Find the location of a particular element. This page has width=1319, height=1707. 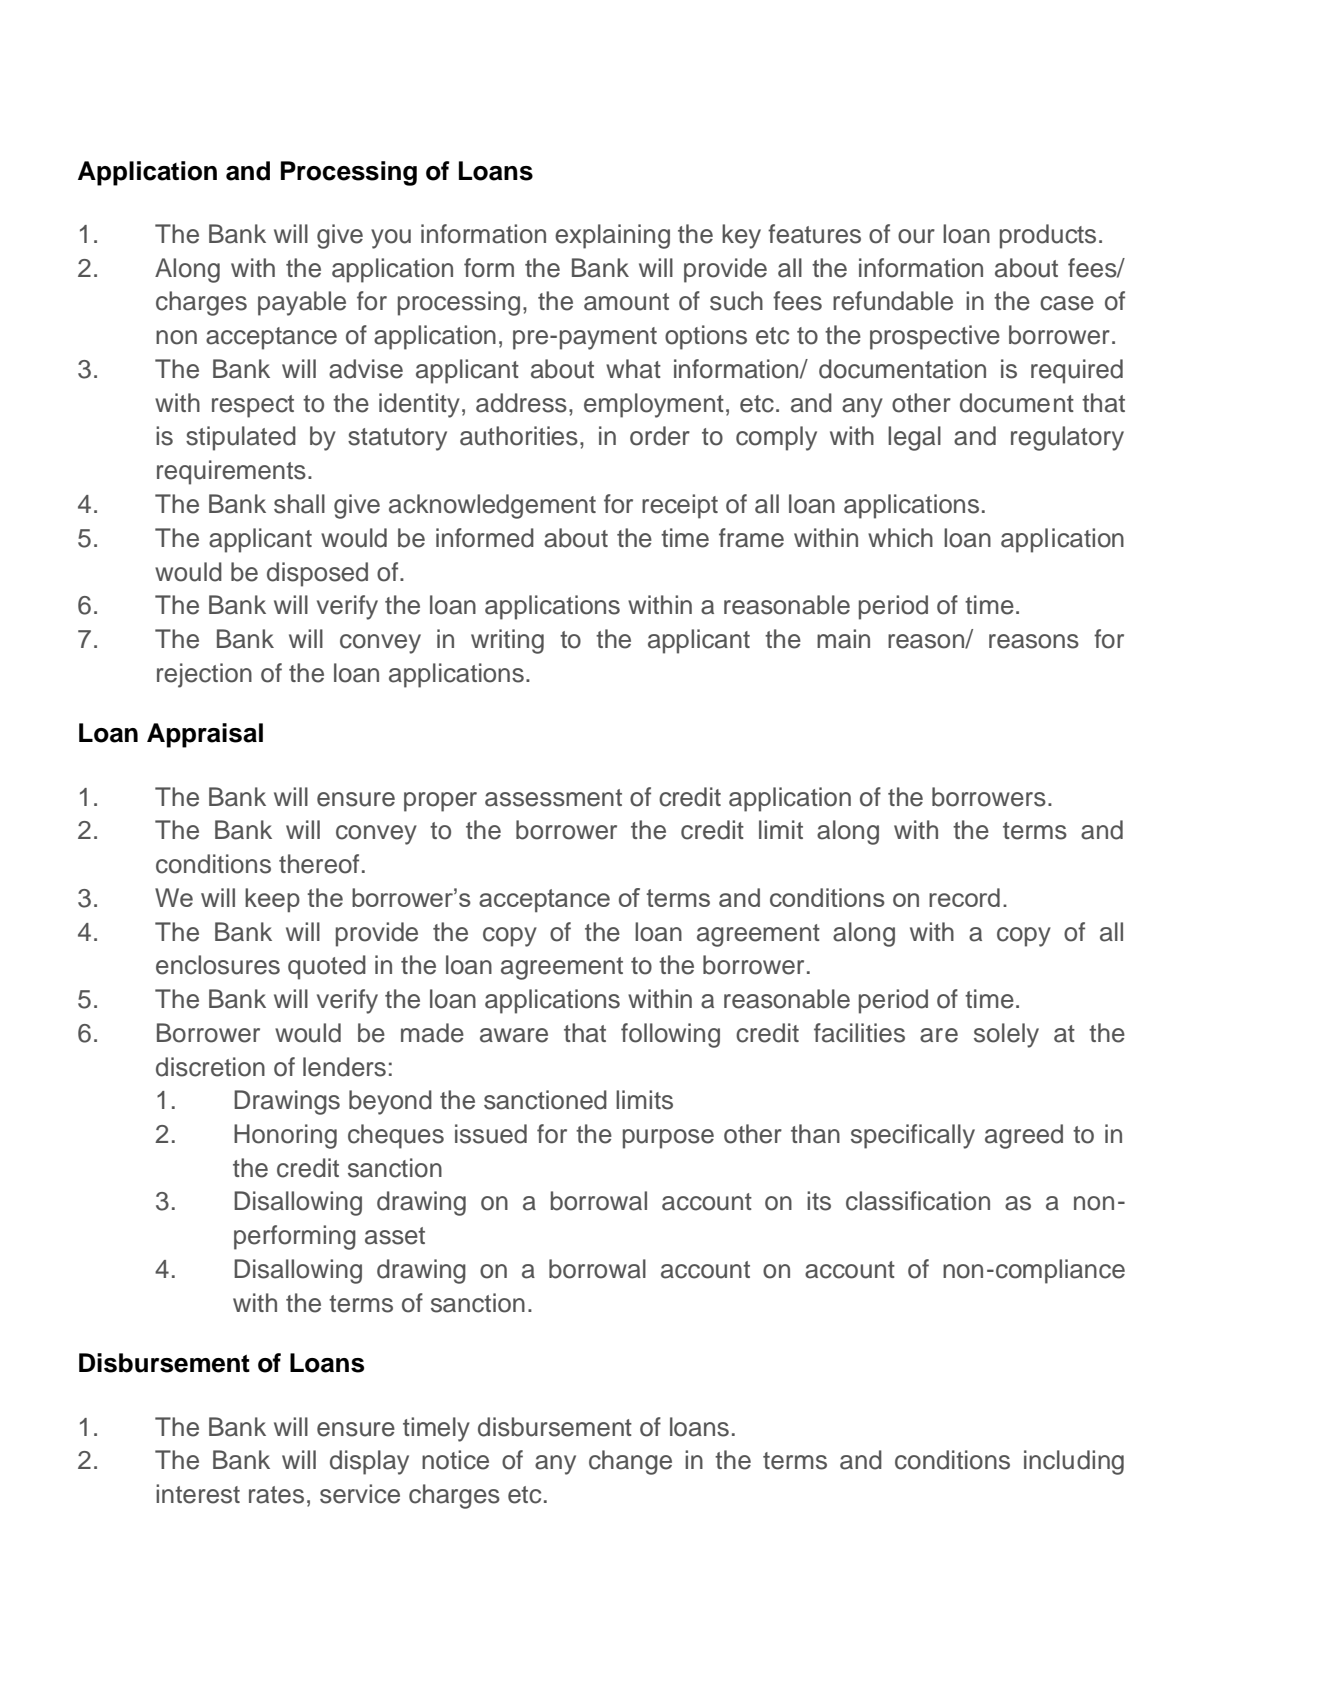

following is located at coordinates (670, 1035).
